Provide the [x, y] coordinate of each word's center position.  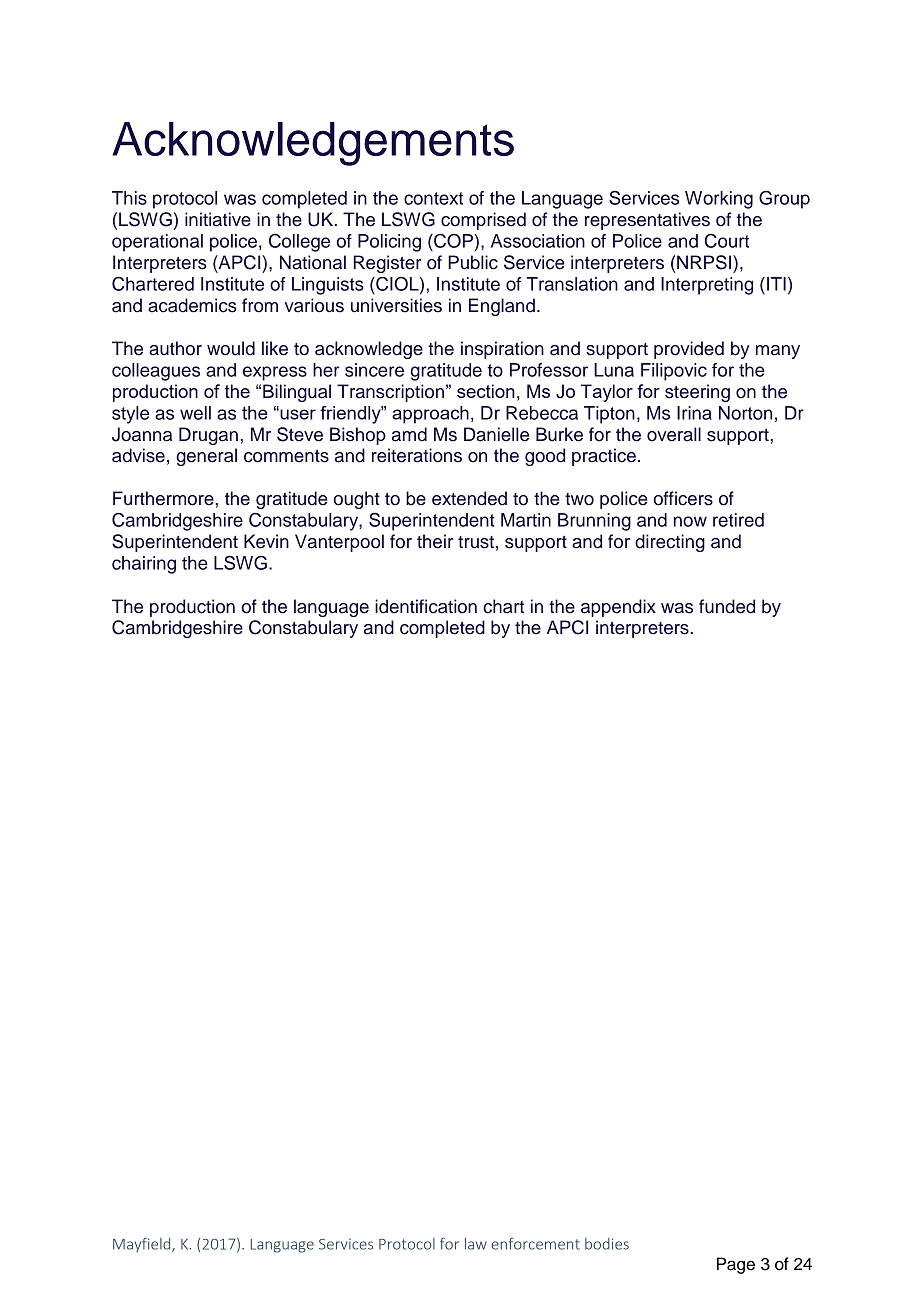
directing [670, 543]
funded [727, 606]
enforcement [535, 1244]
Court [727, 241]
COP [452, 241]
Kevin [266, 541]
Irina [694, 413]
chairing [144, 565]
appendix [618, 608]
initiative [218, 219]
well [195, 413]
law [476, 1244]
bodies [607, 1244]
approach [430, 415]
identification [426, 606]
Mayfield [143, 1245]
